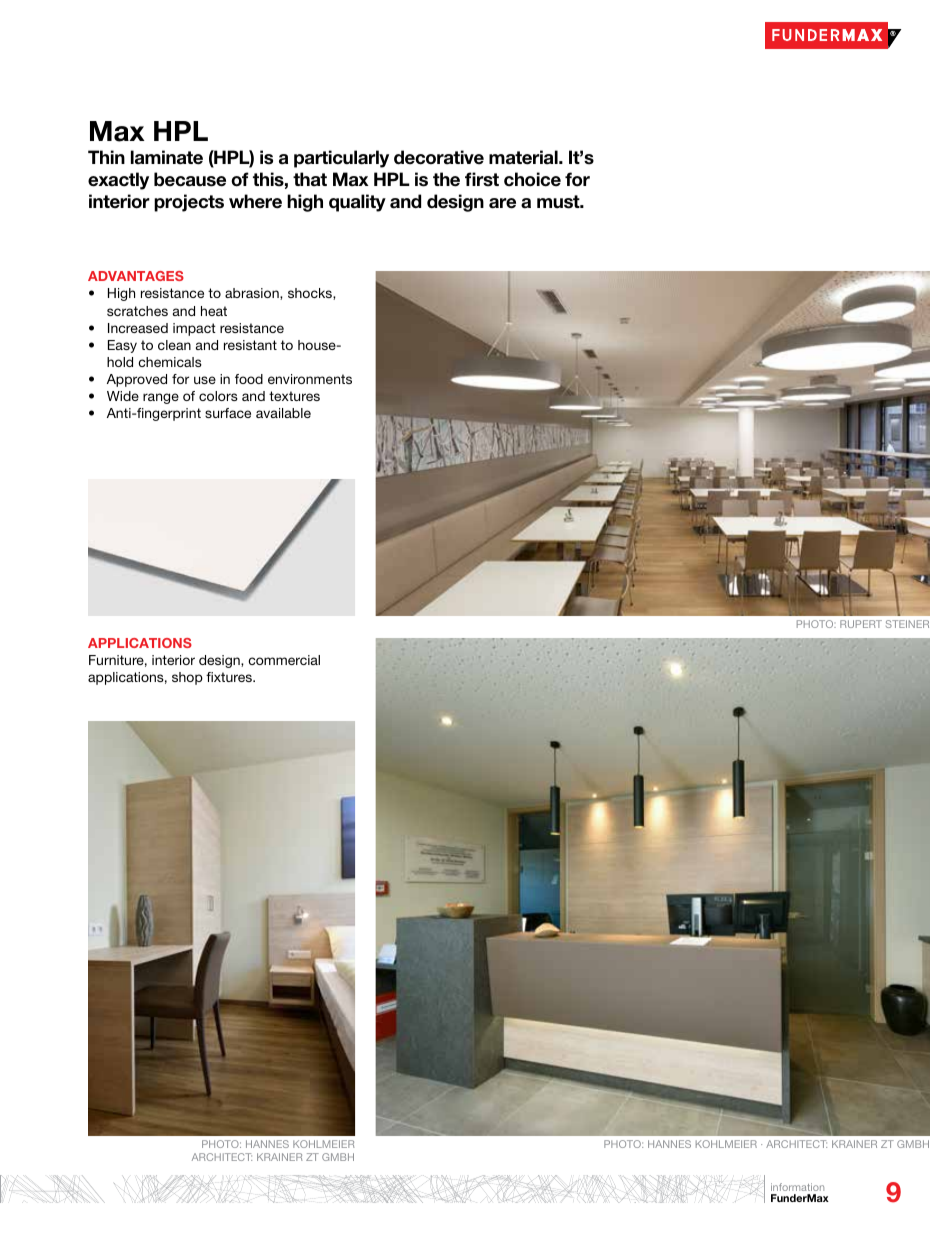 Image resolution: width=952 pixels, height=1233 pixels. I want to click on RUPERT, so click(861, 624).
